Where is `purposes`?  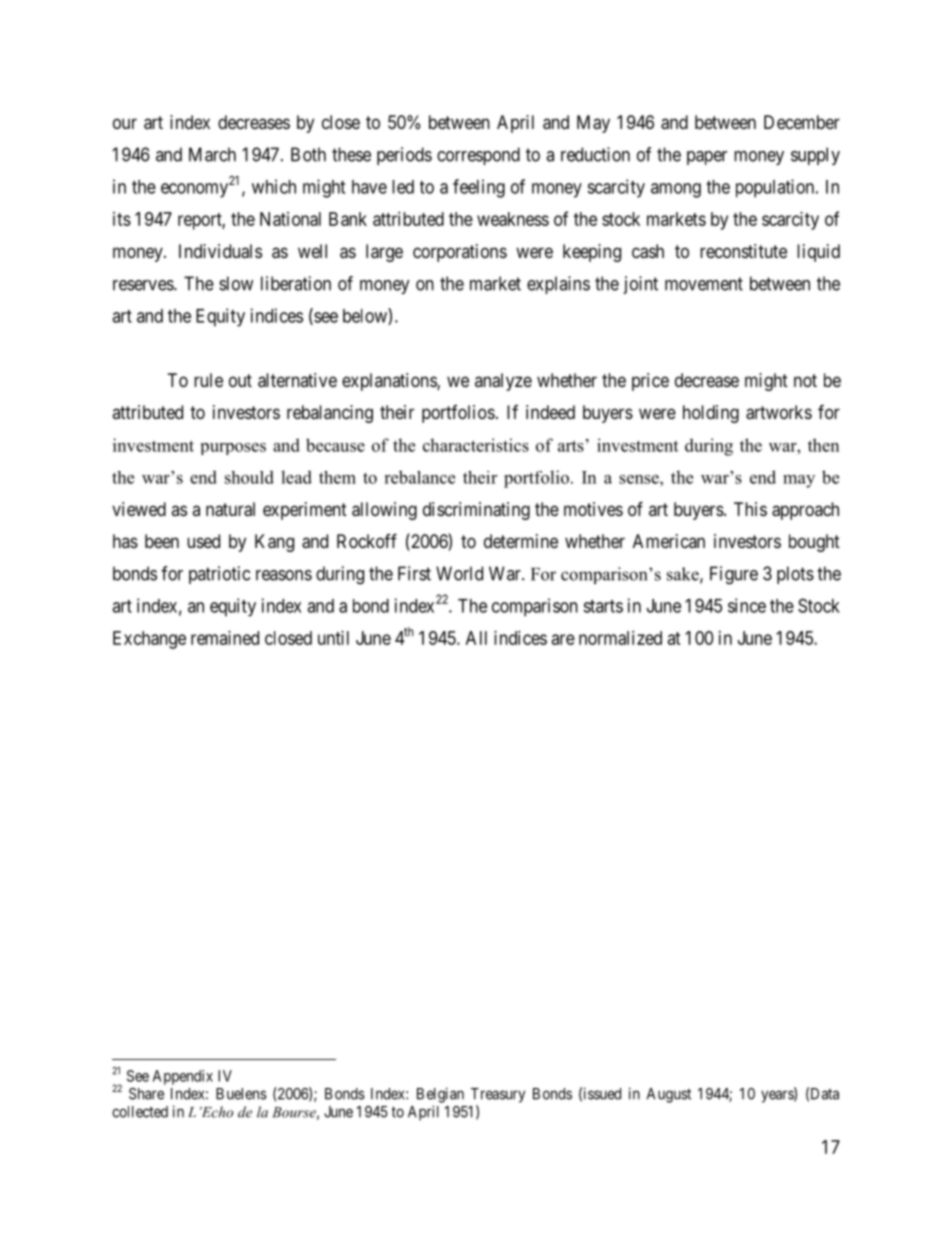 purposes is located at coordinates (233, 449).
